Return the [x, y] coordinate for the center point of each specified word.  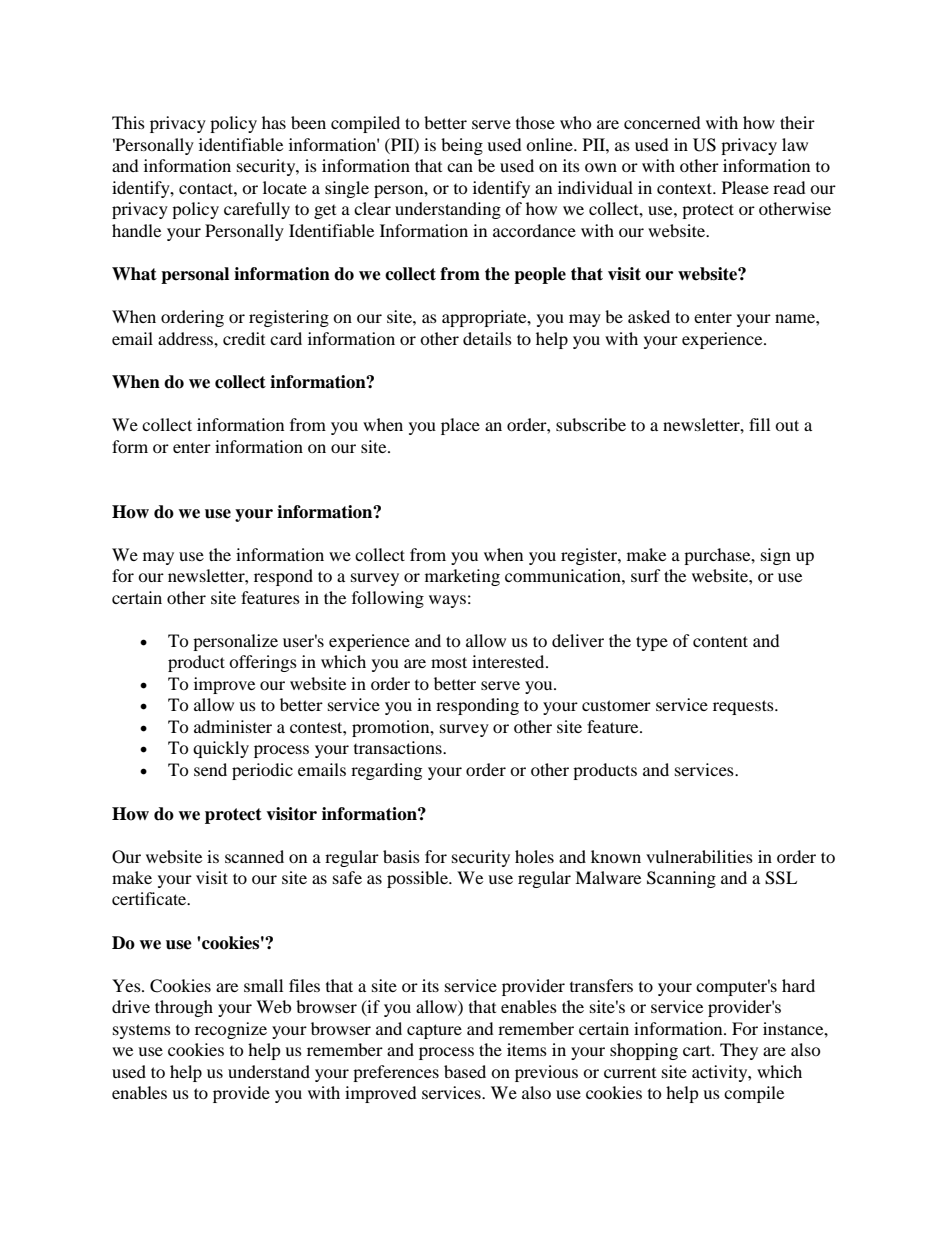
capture [434, 1031]
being [462, 146]
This [128, 122]
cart [698, 1050]
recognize [231, 1030]
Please [745, 187]
